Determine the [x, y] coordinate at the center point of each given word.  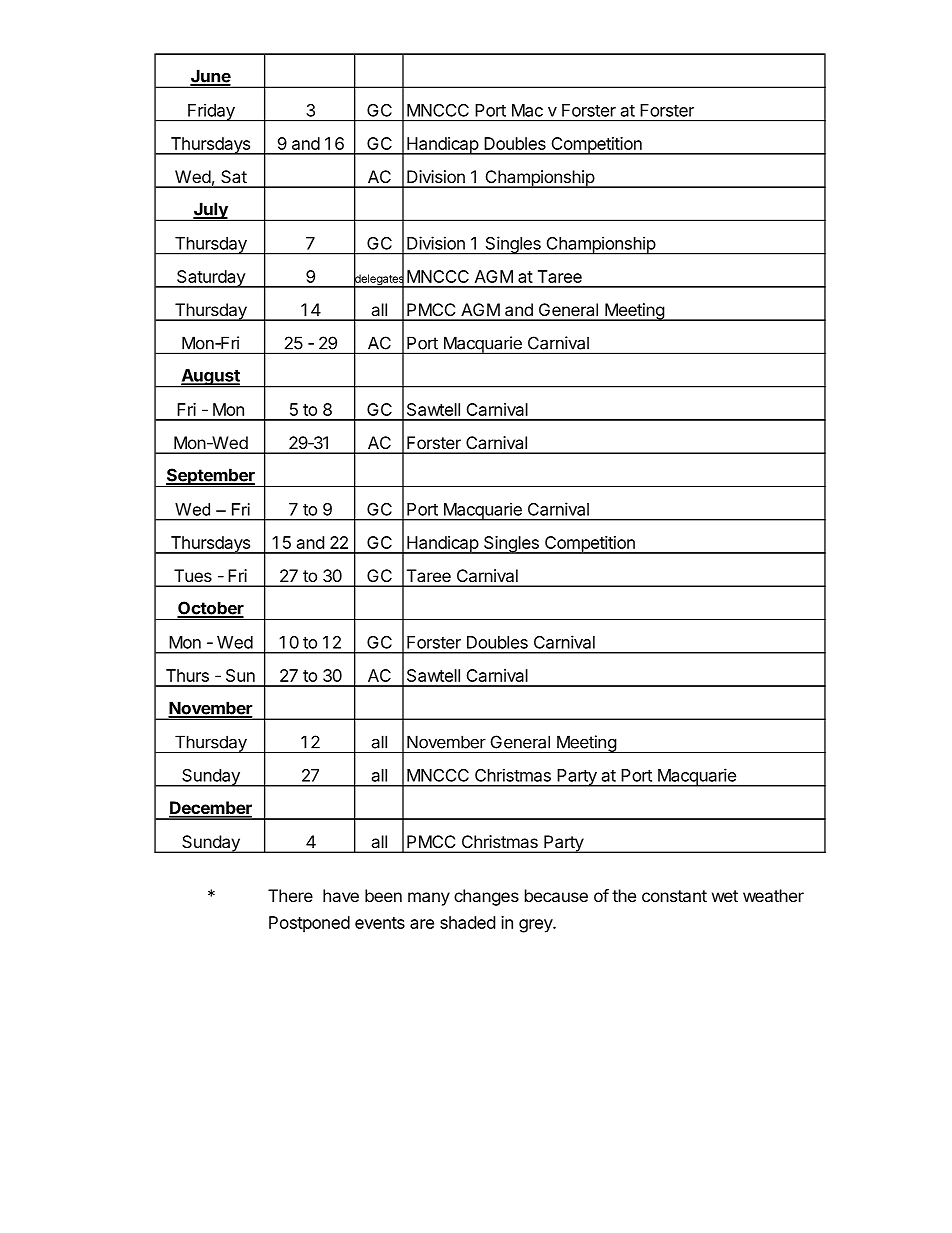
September [210, 477]
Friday [211, 112]
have [341, 895]
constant [674, 896]
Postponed [309, 924]
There [290, 895]
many [429, 899]
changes [486, 897]
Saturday [211, 279]
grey [536, 926]
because [556, 895]
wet [725, 896]
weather [773, 895]
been [383, 895]
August [210, 378]
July [210, 211]
